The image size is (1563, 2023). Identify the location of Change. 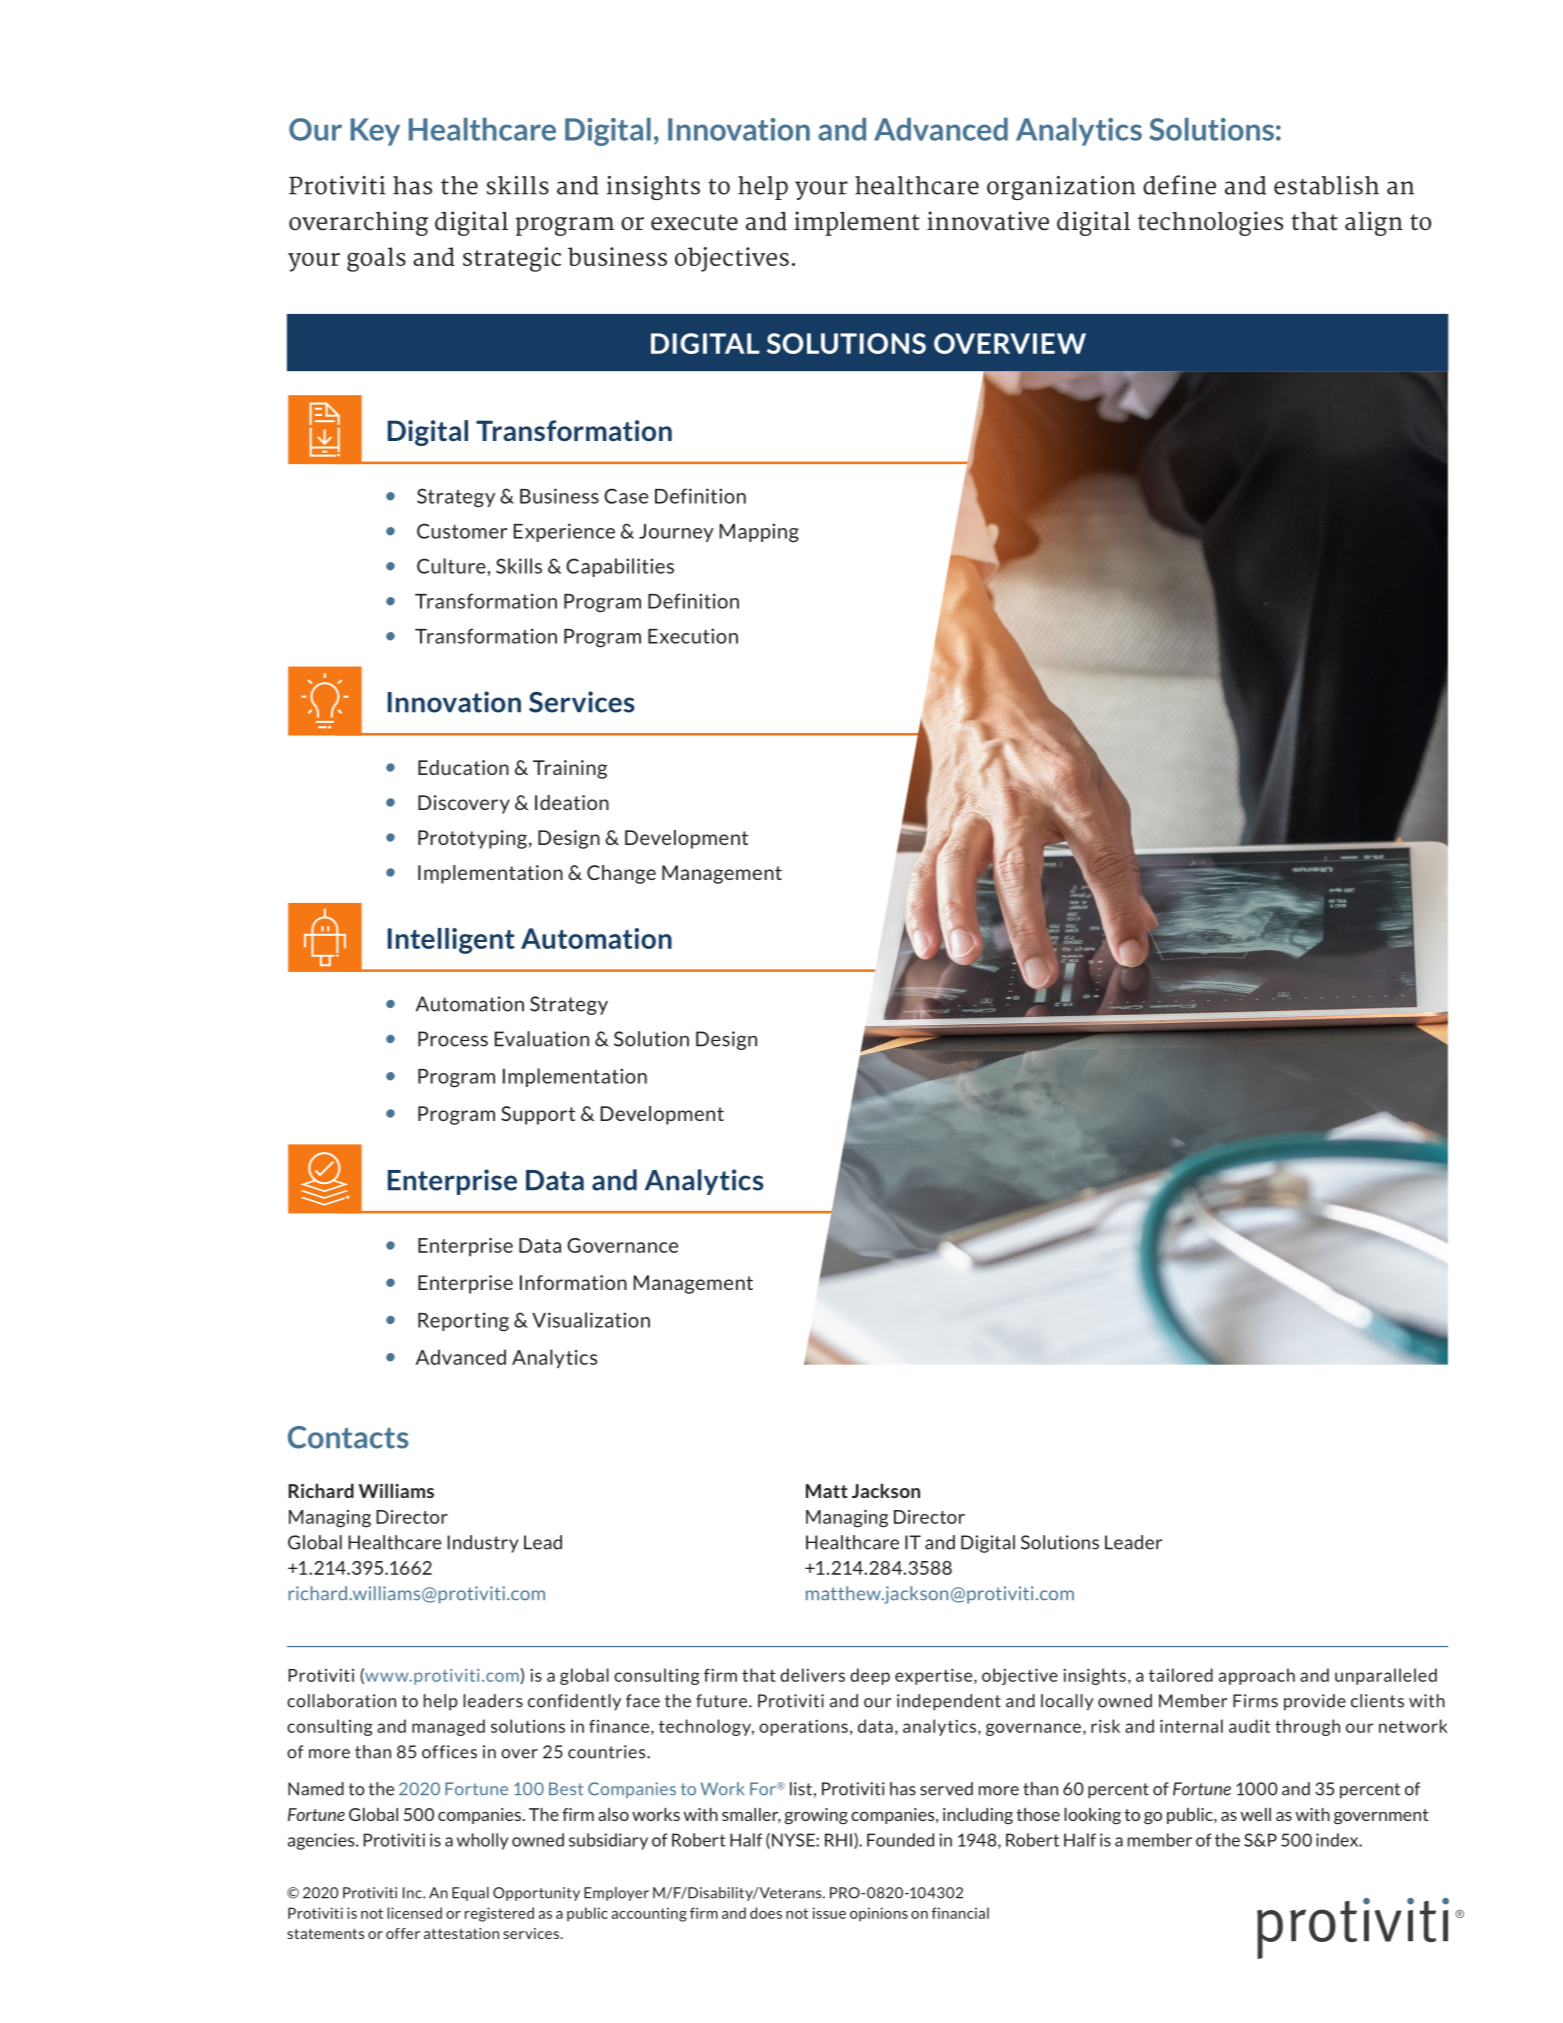
(621, 874).
